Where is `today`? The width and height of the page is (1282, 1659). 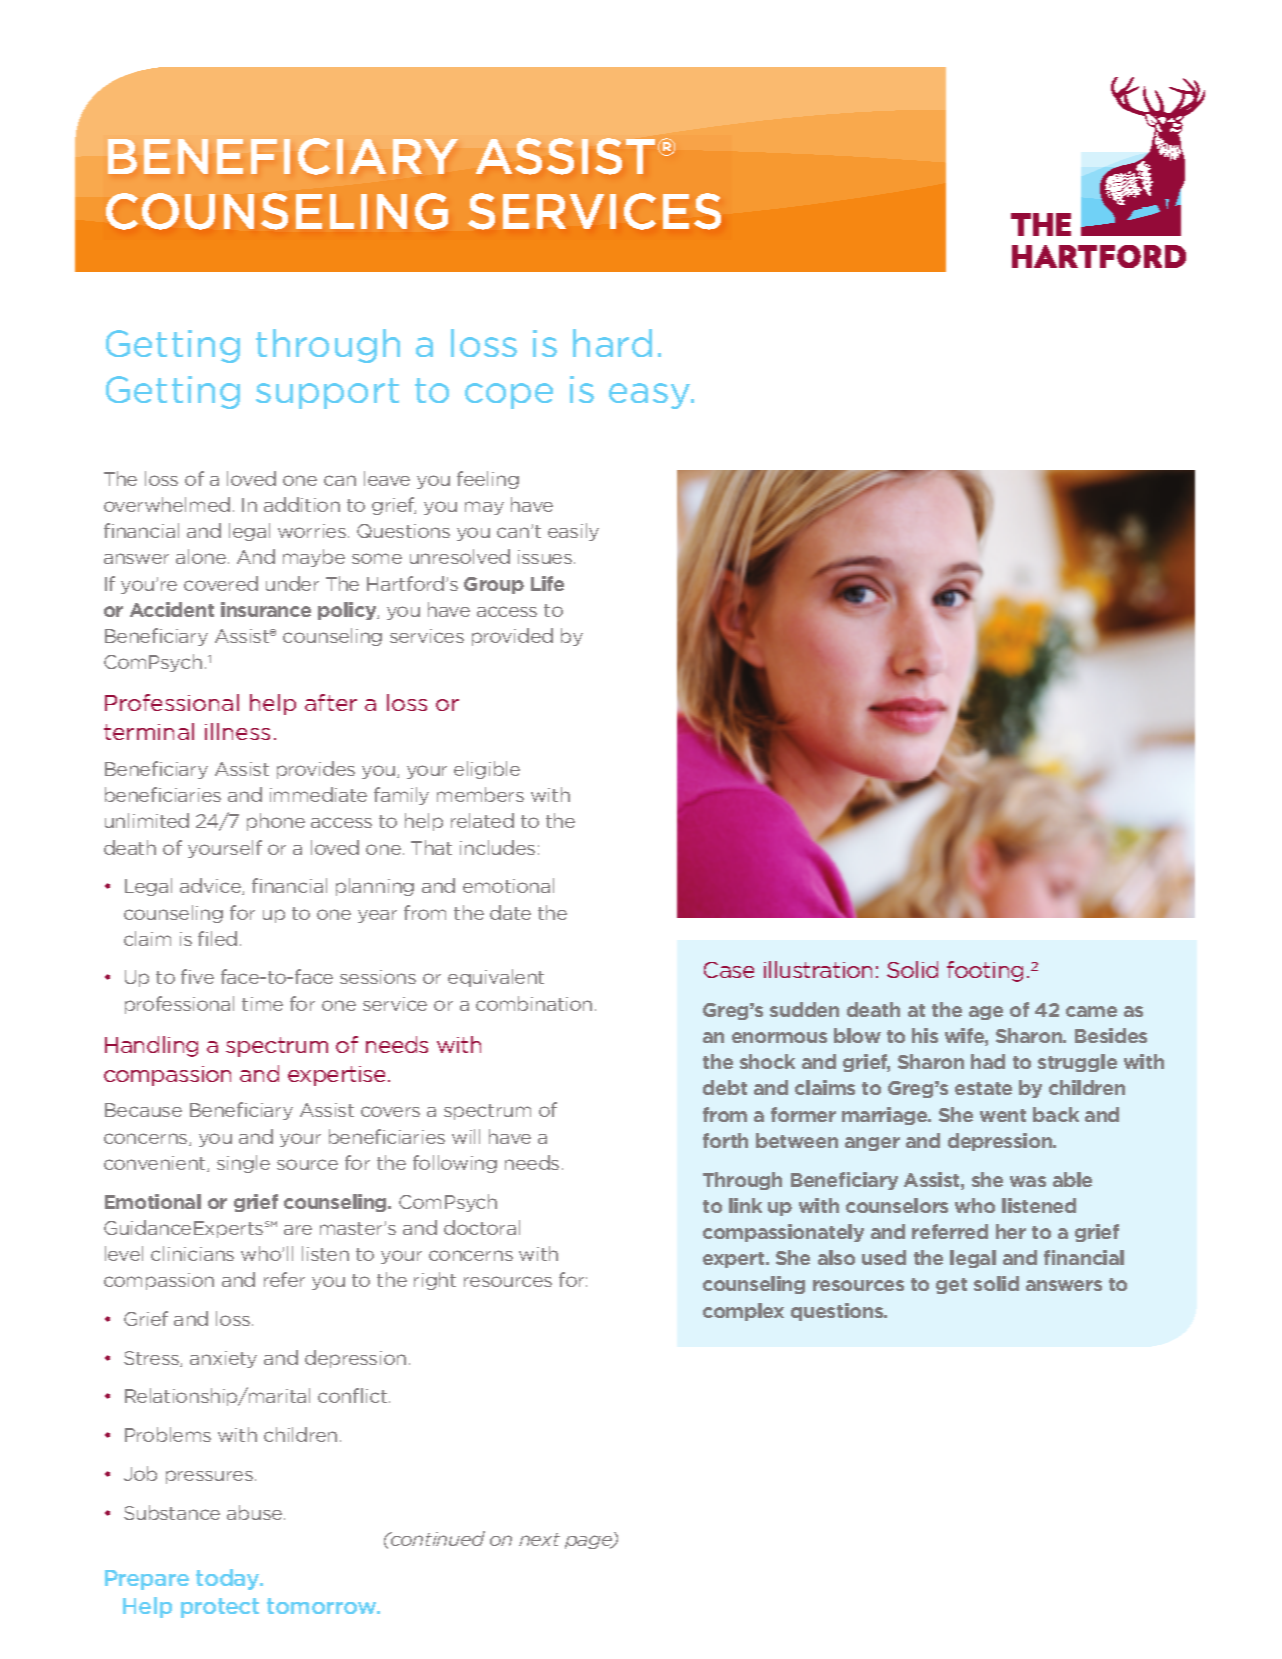
today is located at coordinates (229, 1579).
